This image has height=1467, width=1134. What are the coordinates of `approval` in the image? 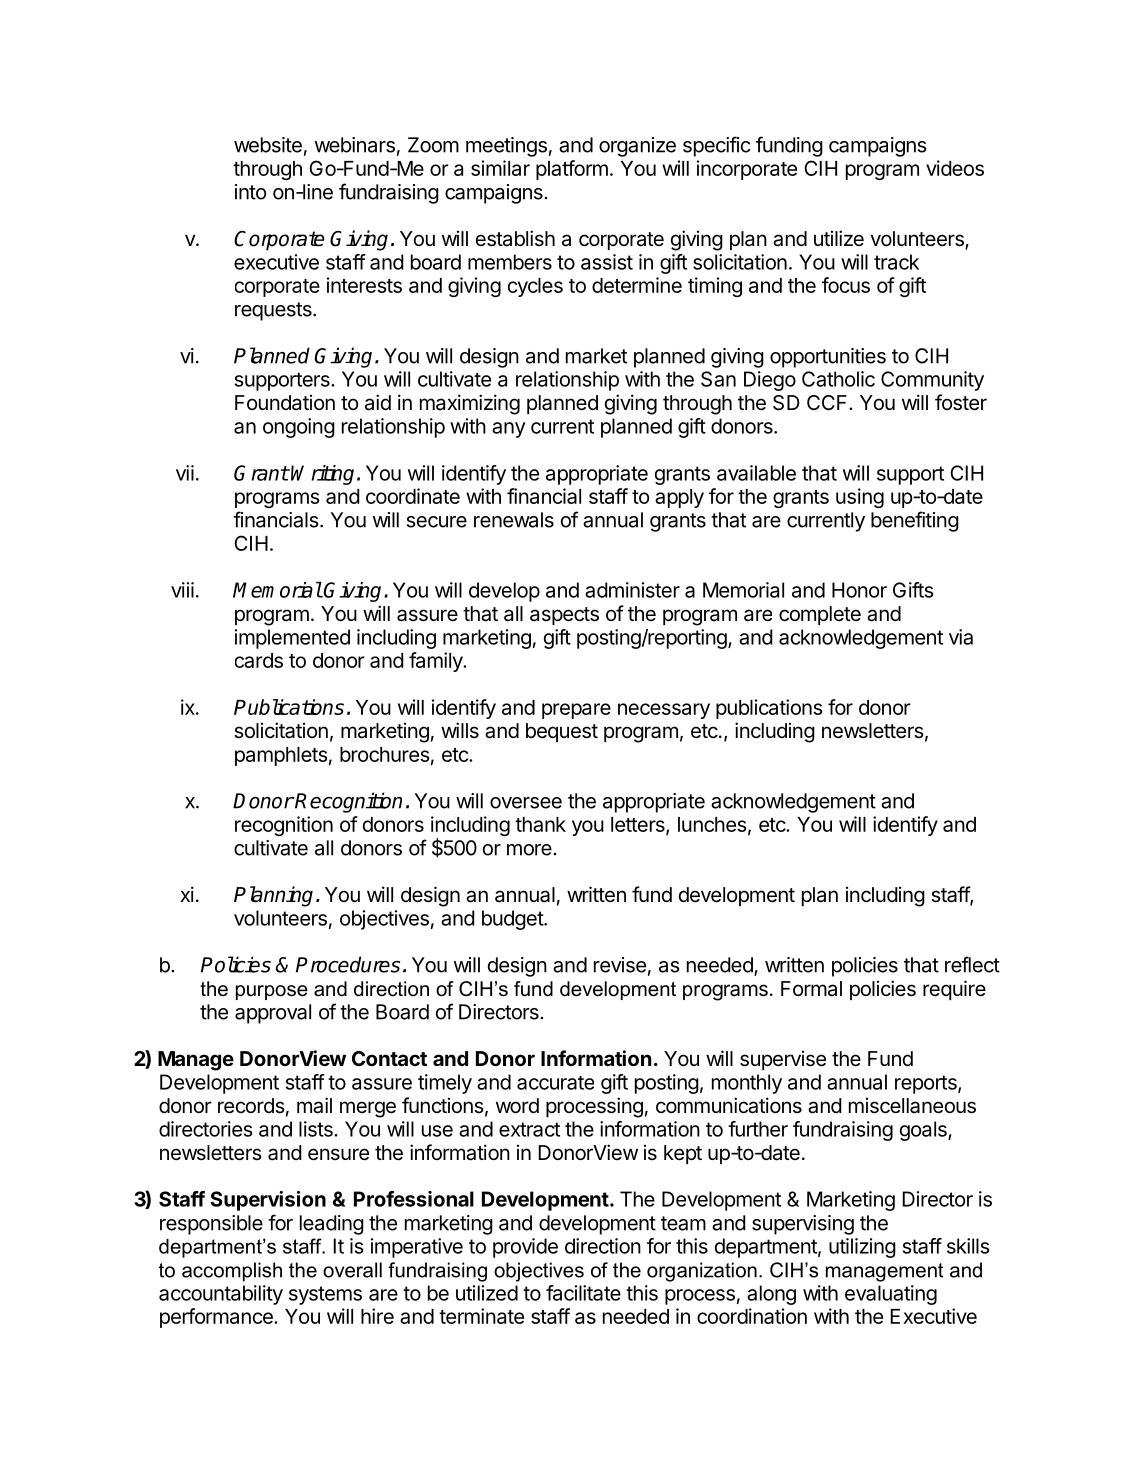 It's located at (273, 1014).
